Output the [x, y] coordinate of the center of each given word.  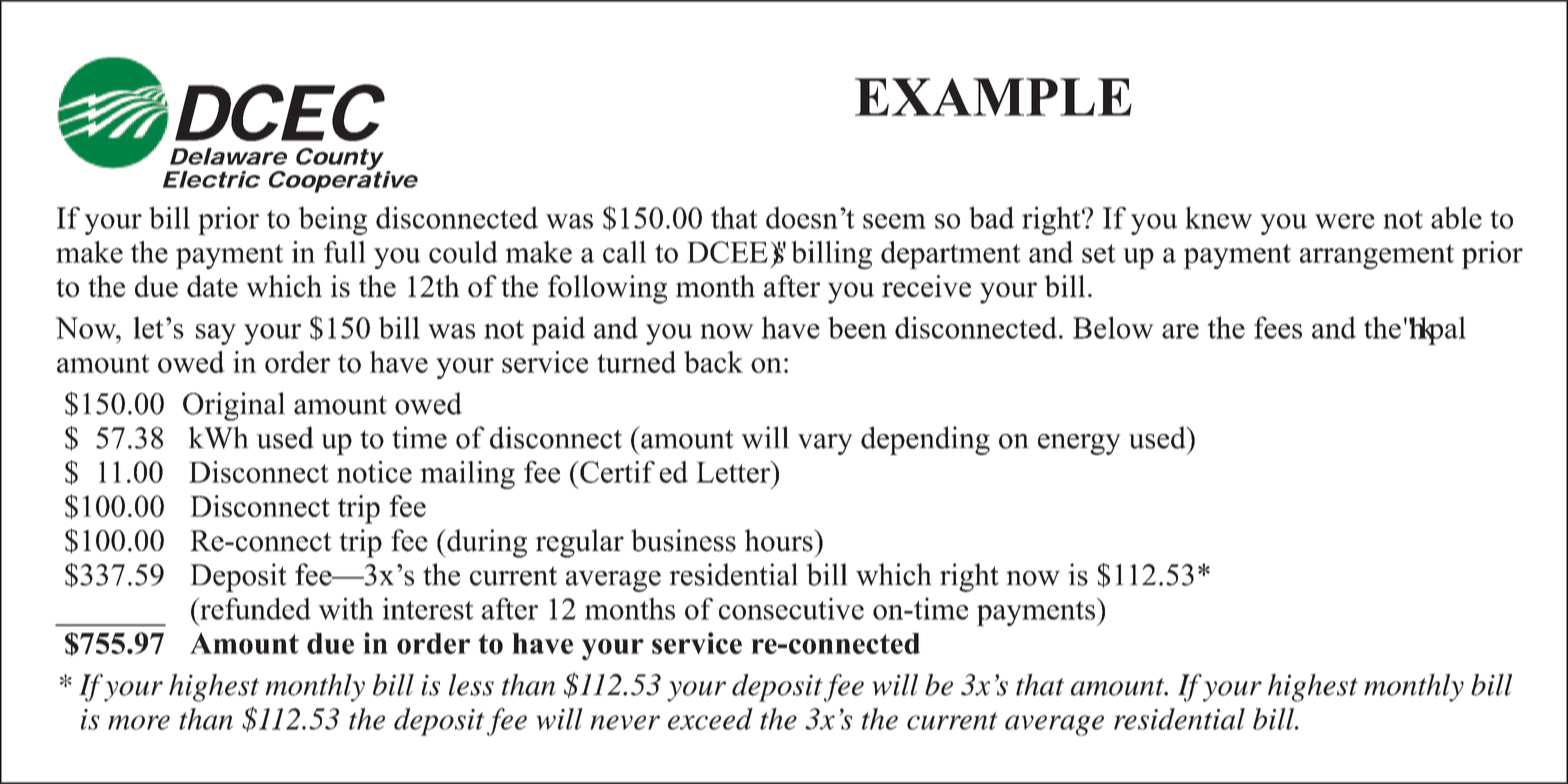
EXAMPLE [993, 97]
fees [1278, 327]
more [139, 722]
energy [1079, 444]
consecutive [791, 608]
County [340, 159]
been [857, 327]
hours [780, 540]
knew [1218, 217]
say [216, 334]
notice [374, 472]
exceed [710, 719]
